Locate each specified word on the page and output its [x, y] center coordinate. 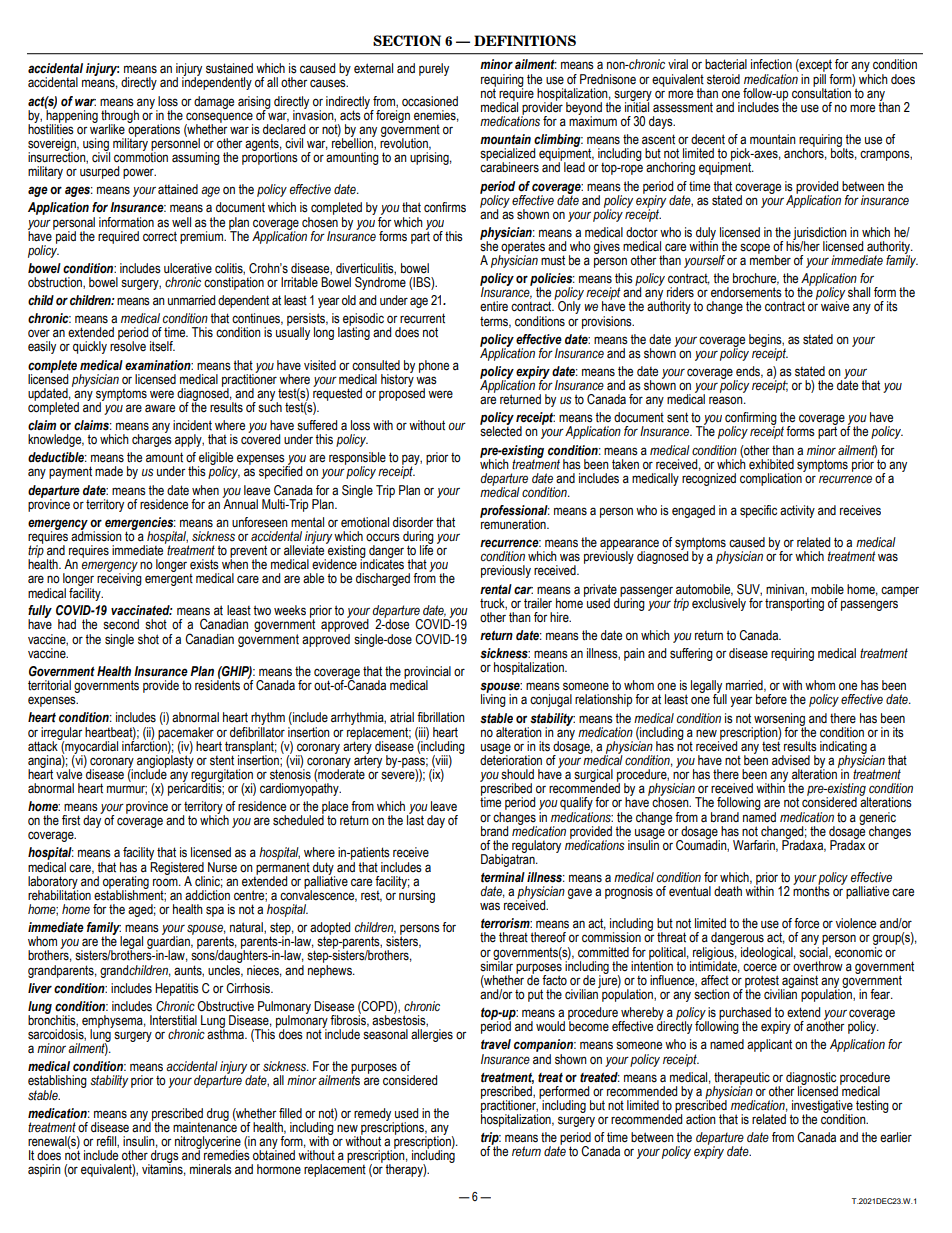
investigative [822, 1107]
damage [214, 102]
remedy [374, 1115]
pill [819, 80]
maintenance [205, 1126]
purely [434, 69]
